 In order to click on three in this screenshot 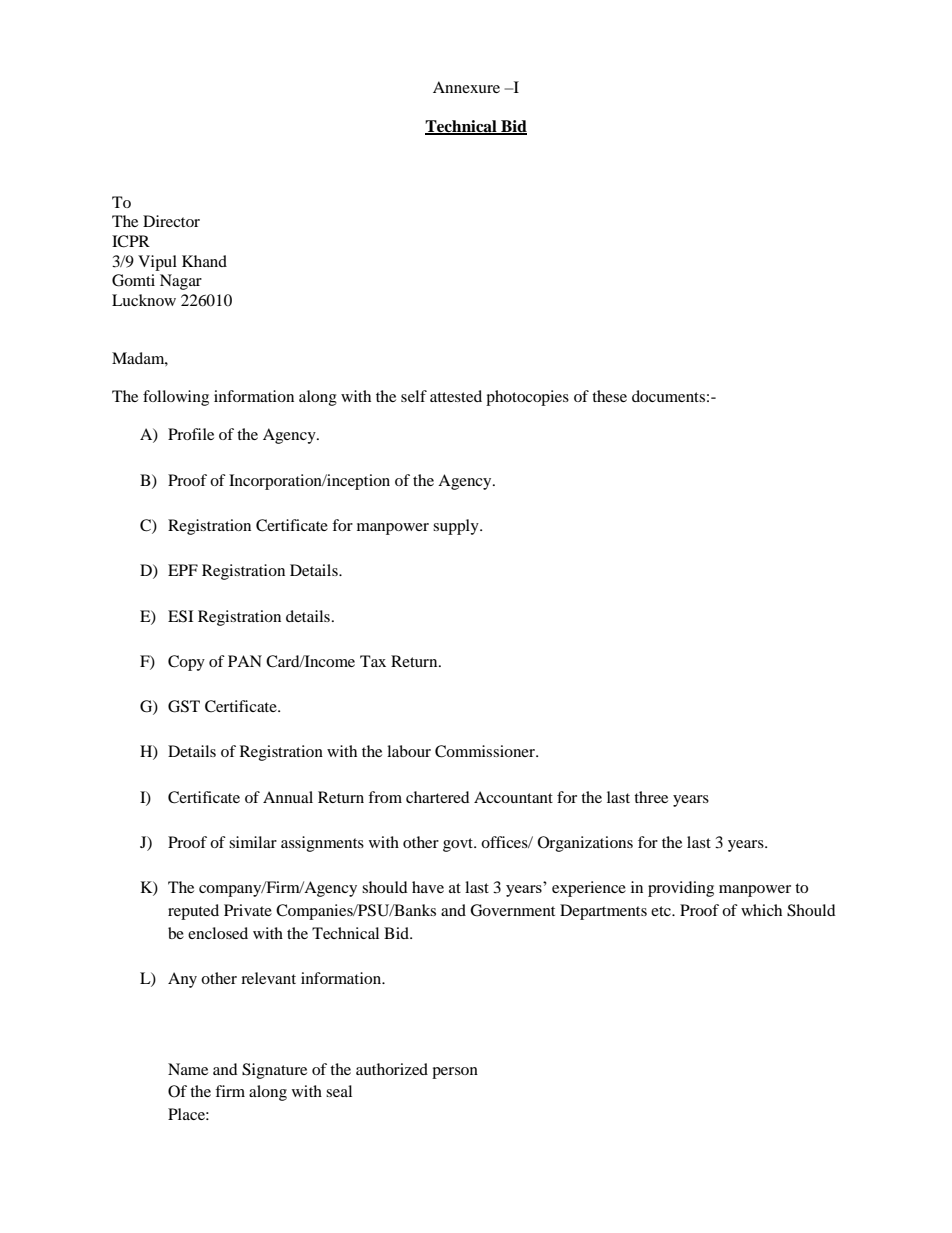, I will do `click(651, 797)`.
